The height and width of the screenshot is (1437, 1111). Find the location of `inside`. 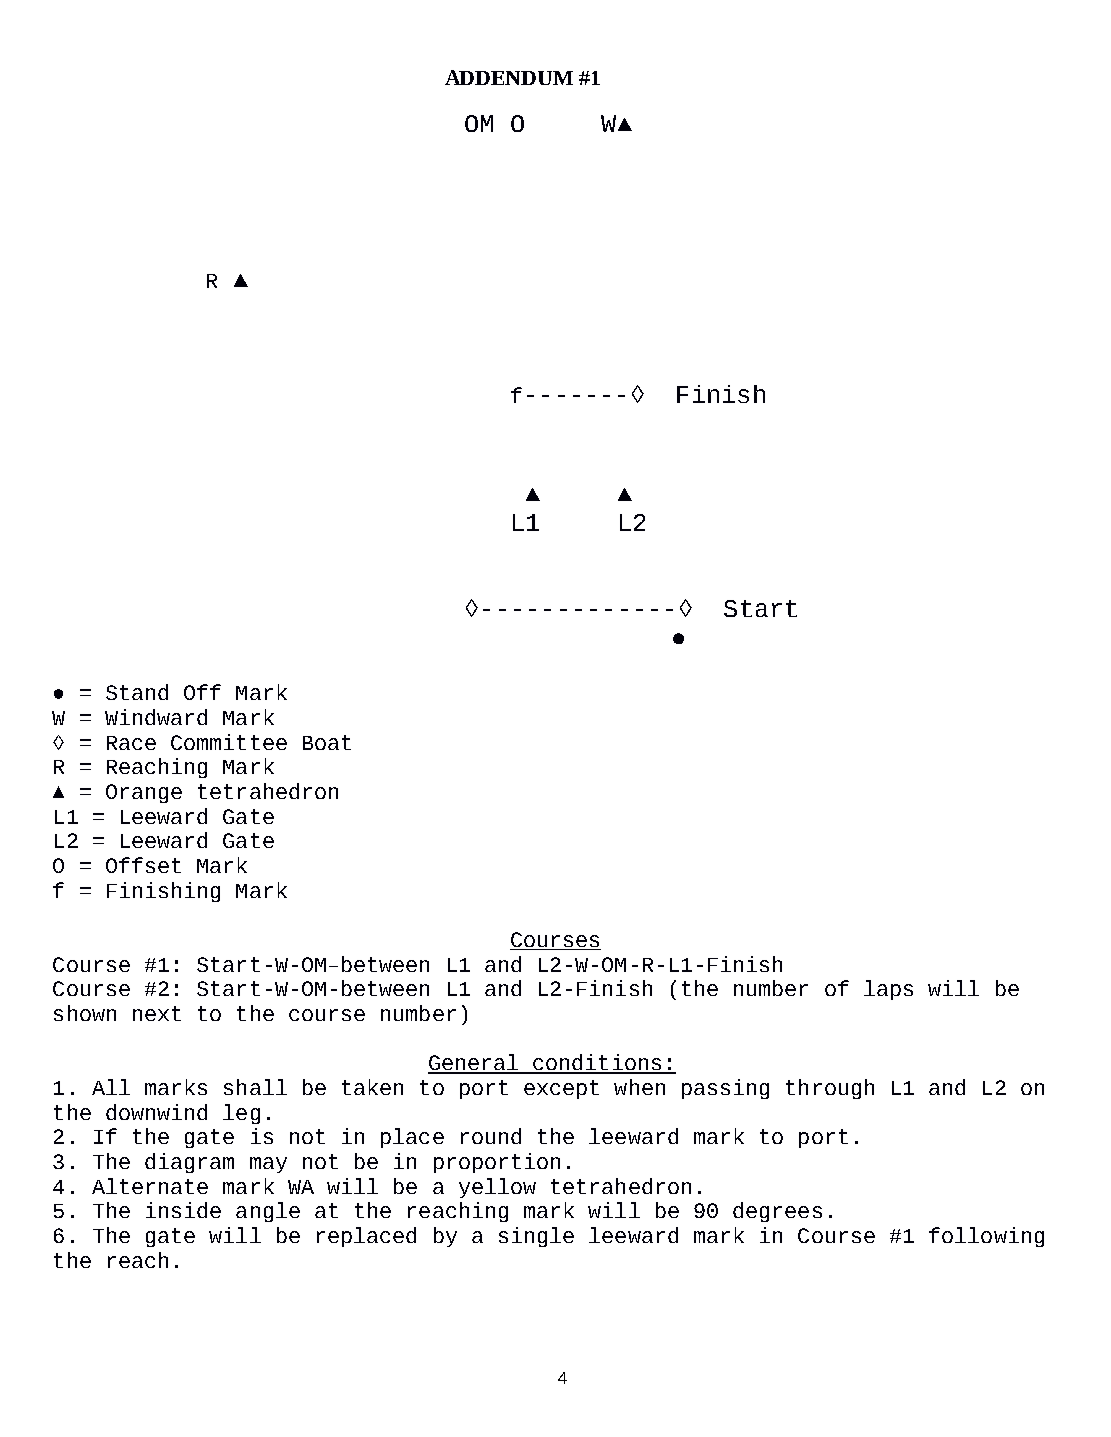

inside is located at coordinates (183, 1210).
